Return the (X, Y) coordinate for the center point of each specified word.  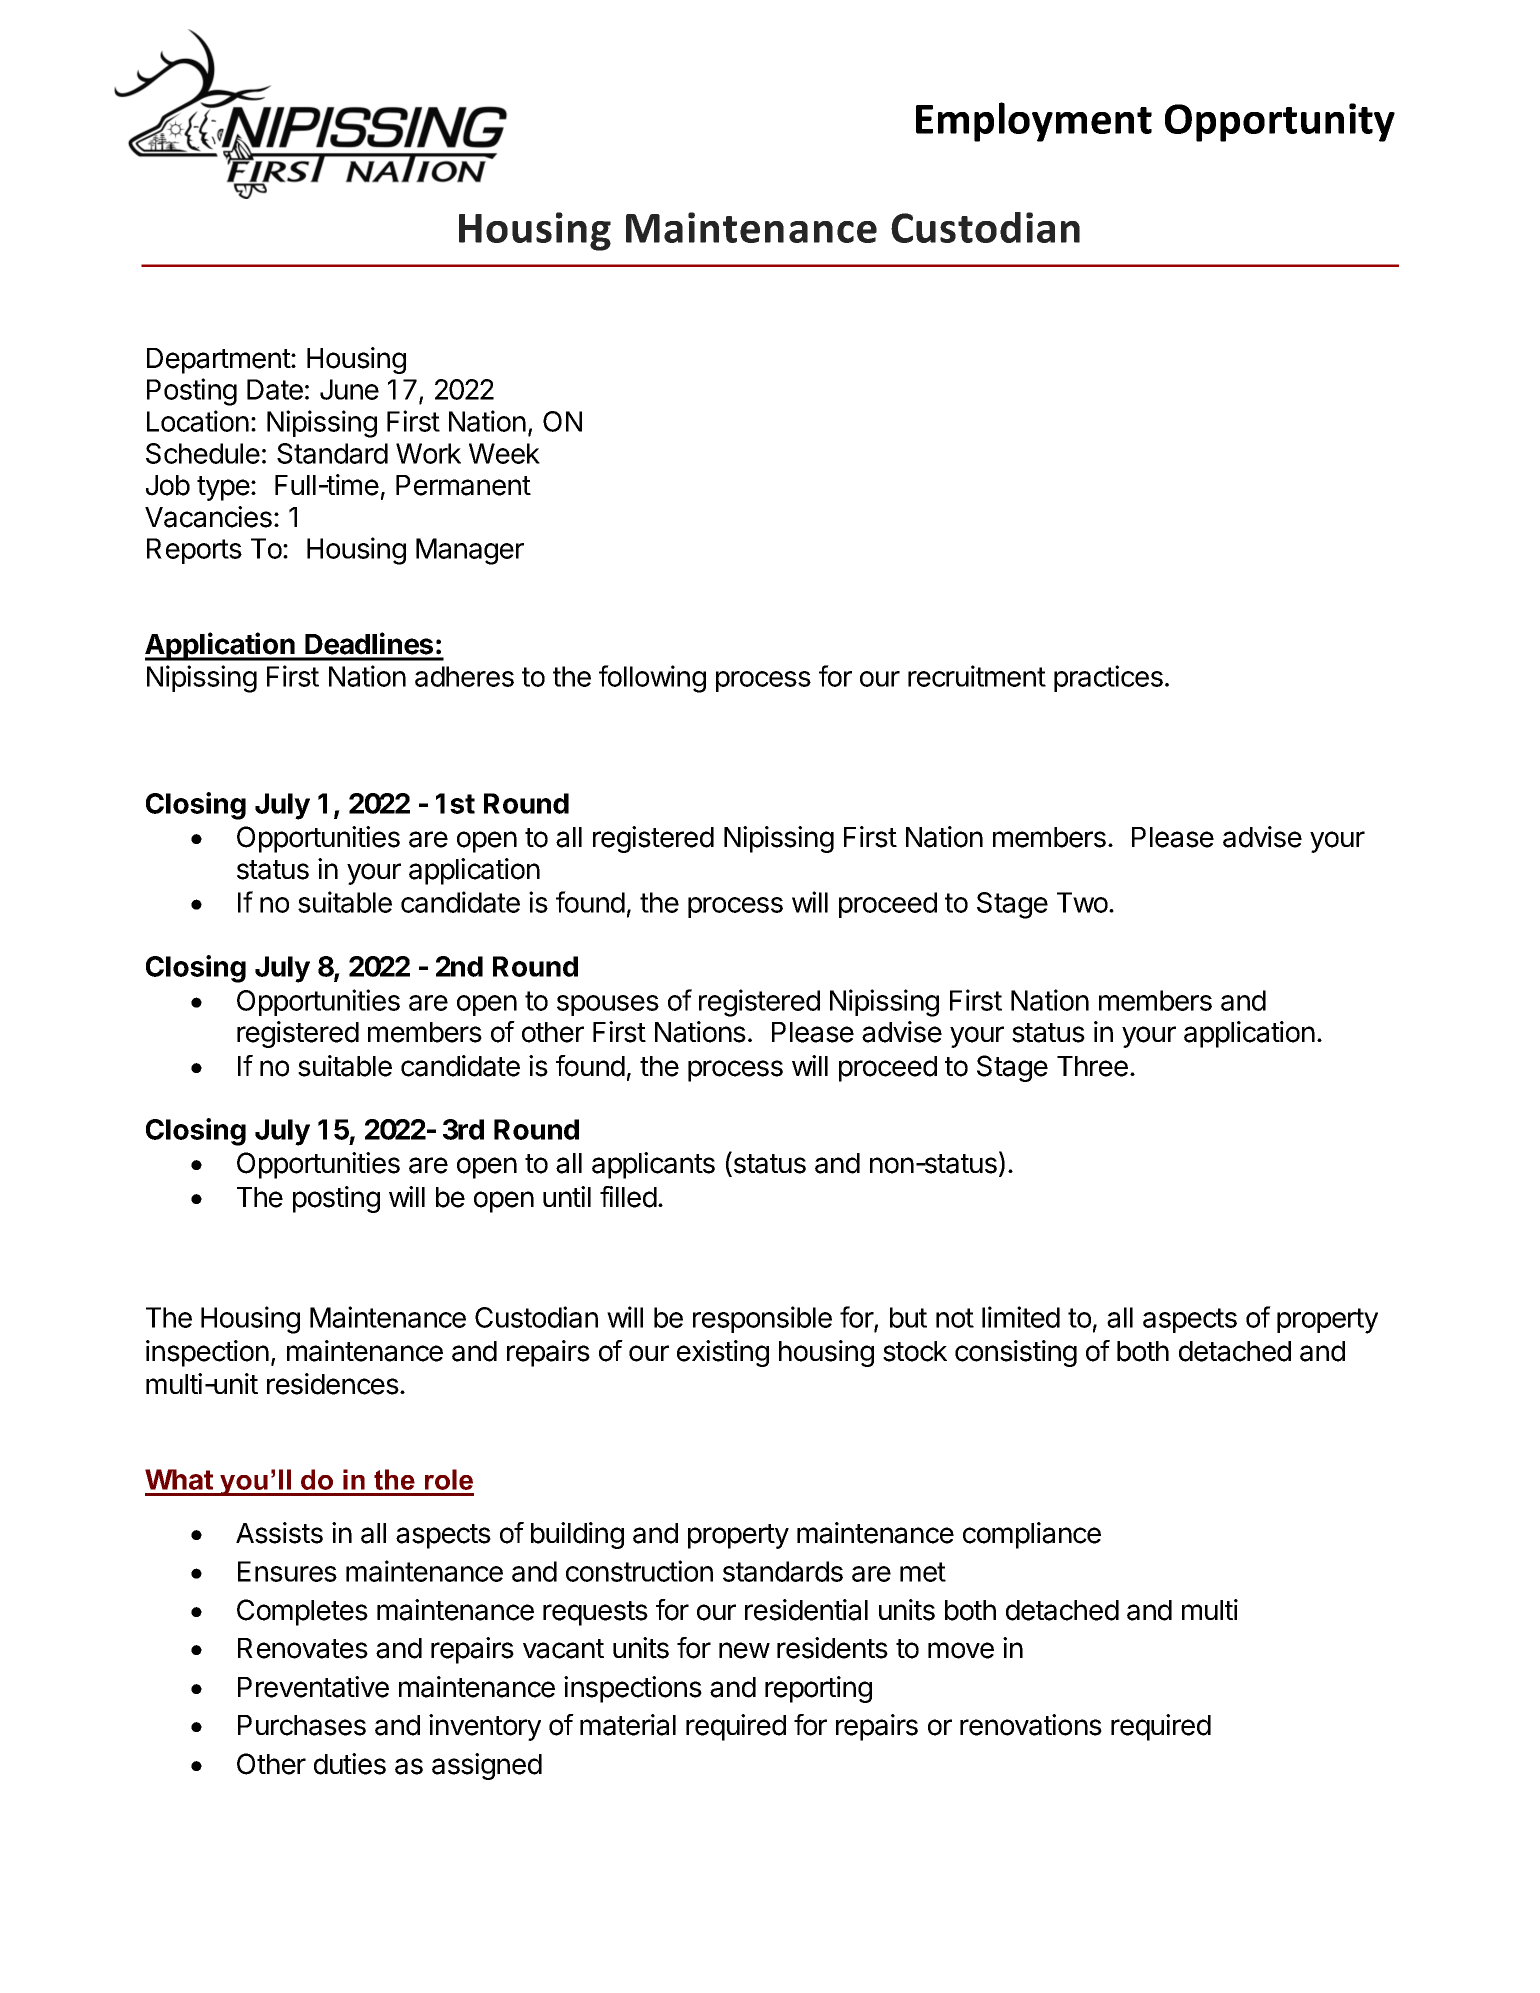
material (628, 1725)
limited (1021, 1317)
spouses (608, 1005)
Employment (1034, 122)
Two (1083, 902)
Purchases (302, 1725)
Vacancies (208, 517)
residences (334, 1384)
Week (504, 453)
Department (219, 361)
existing (723, 1353)
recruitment (977, 676)
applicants (653, 1165)
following (652, 679)
